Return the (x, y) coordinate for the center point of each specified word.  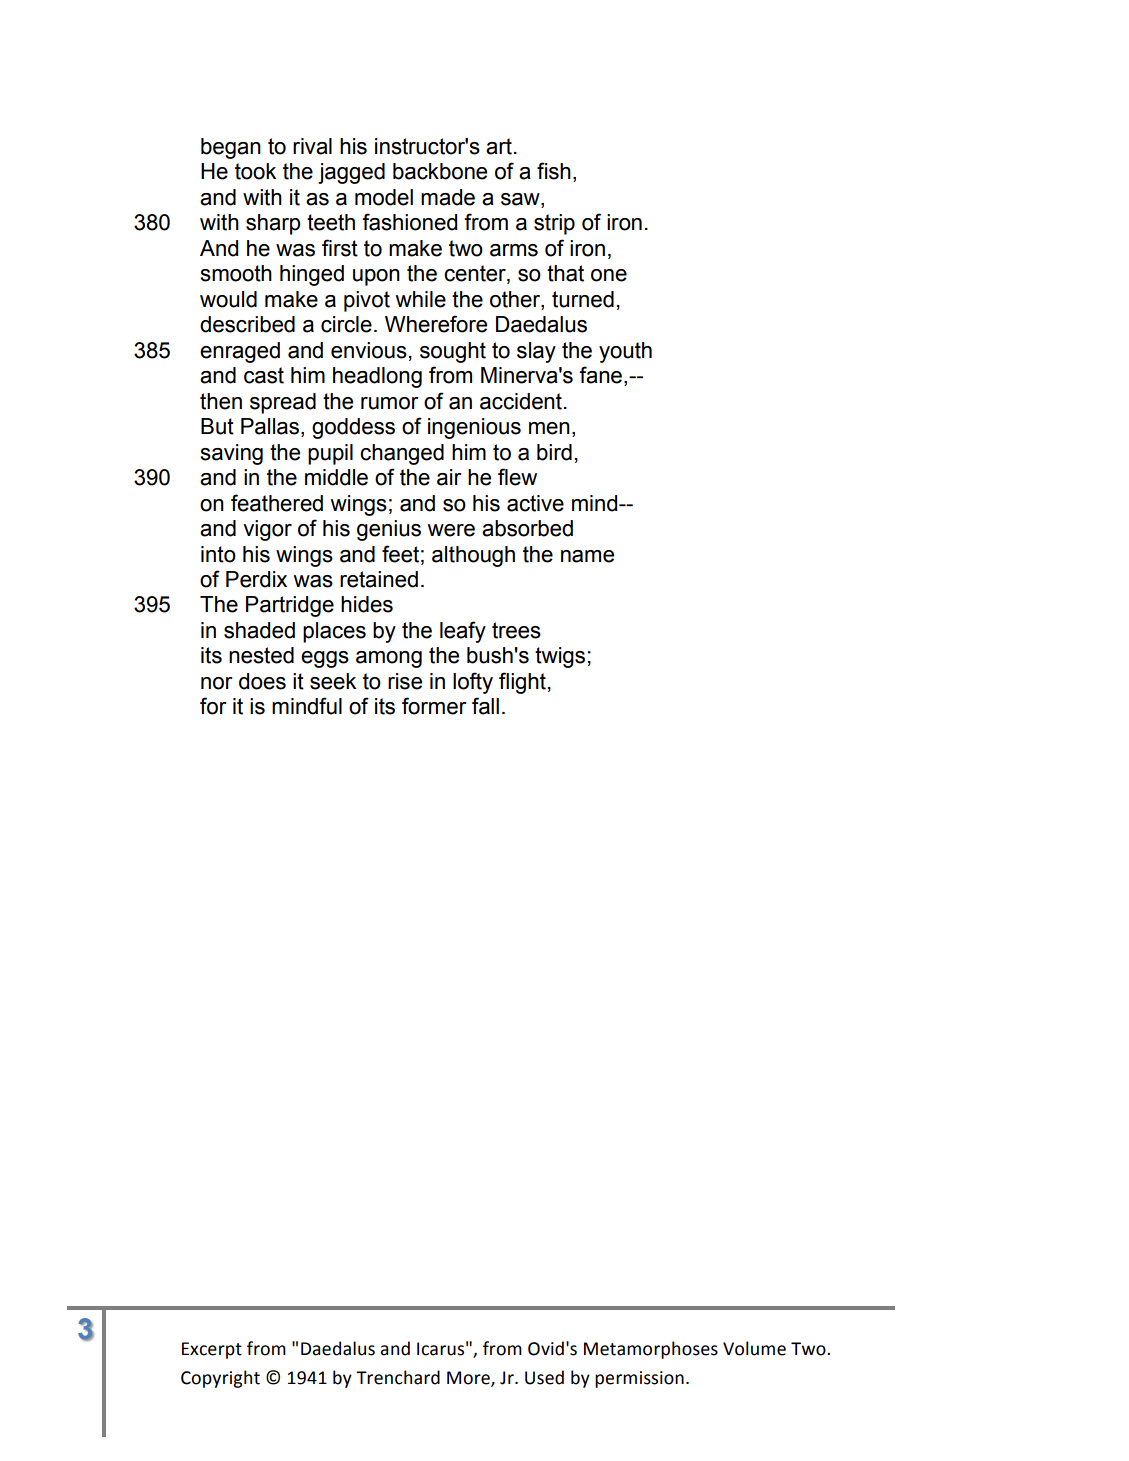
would (228, 299)
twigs (560, 657)
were (451, 530)
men (549, 428)
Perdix (256, 579)
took (255, 171)
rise (405, 681)
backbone (440, 171)
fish (554, 171)
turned (583, 299)
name (587, 556)
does (262, 681)
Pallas (271, 427)
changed (402, 454)
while (420, 299)
